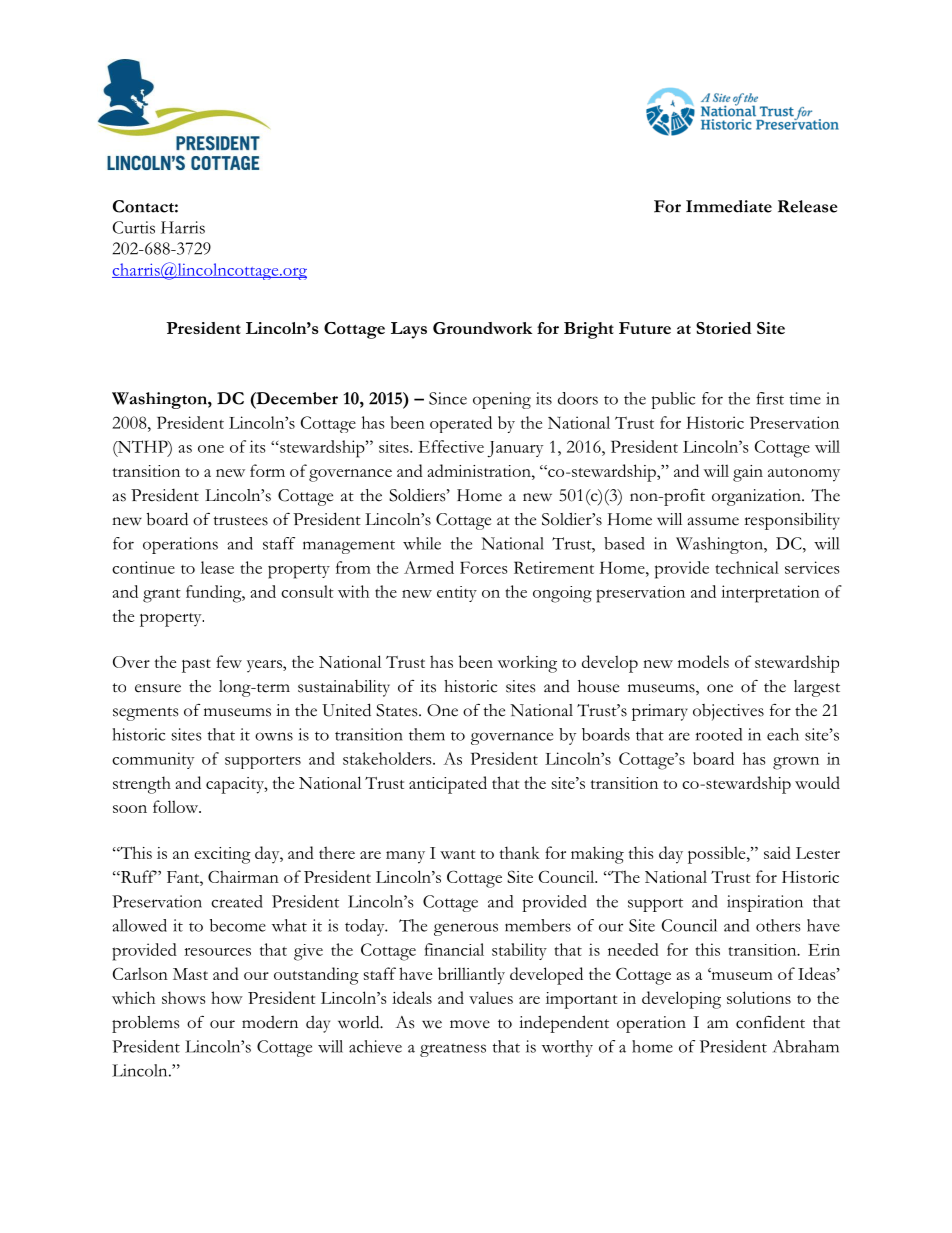 This screenshot has width=952, height=1233. Describe the element at coordinates (482, 328) in the screenshot. I see `Groundwork` at that location.
